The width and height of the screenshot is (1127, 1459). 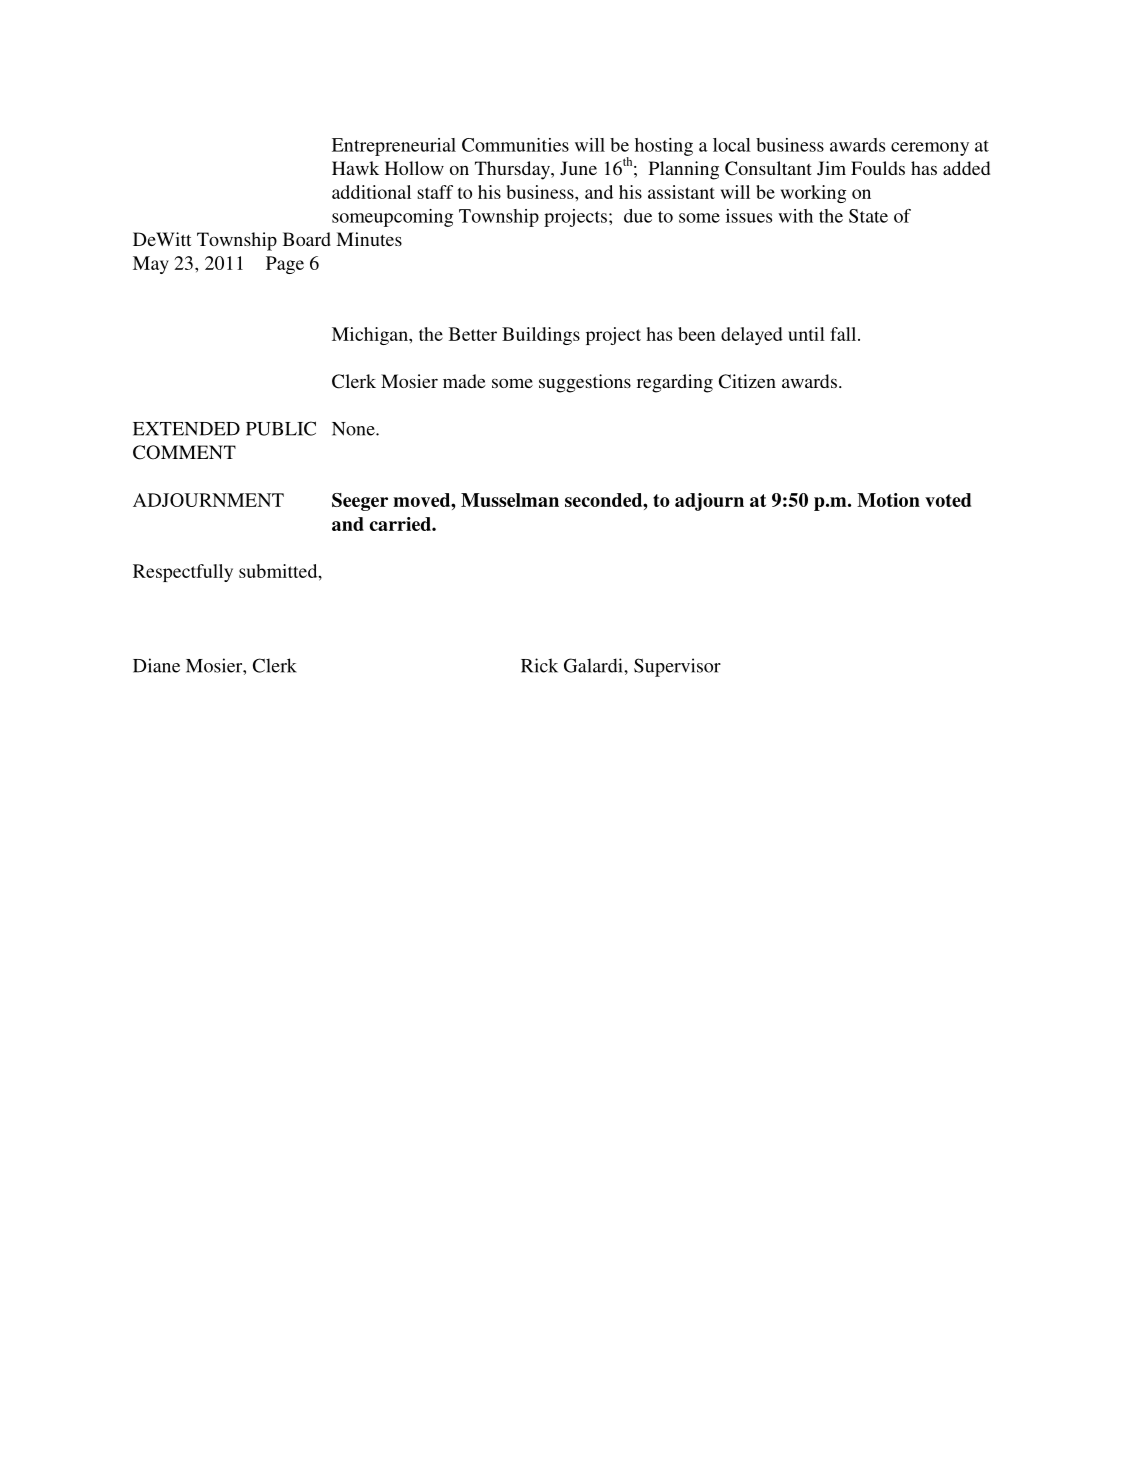 I want to click on Diane, so click(x=156, y=665).
